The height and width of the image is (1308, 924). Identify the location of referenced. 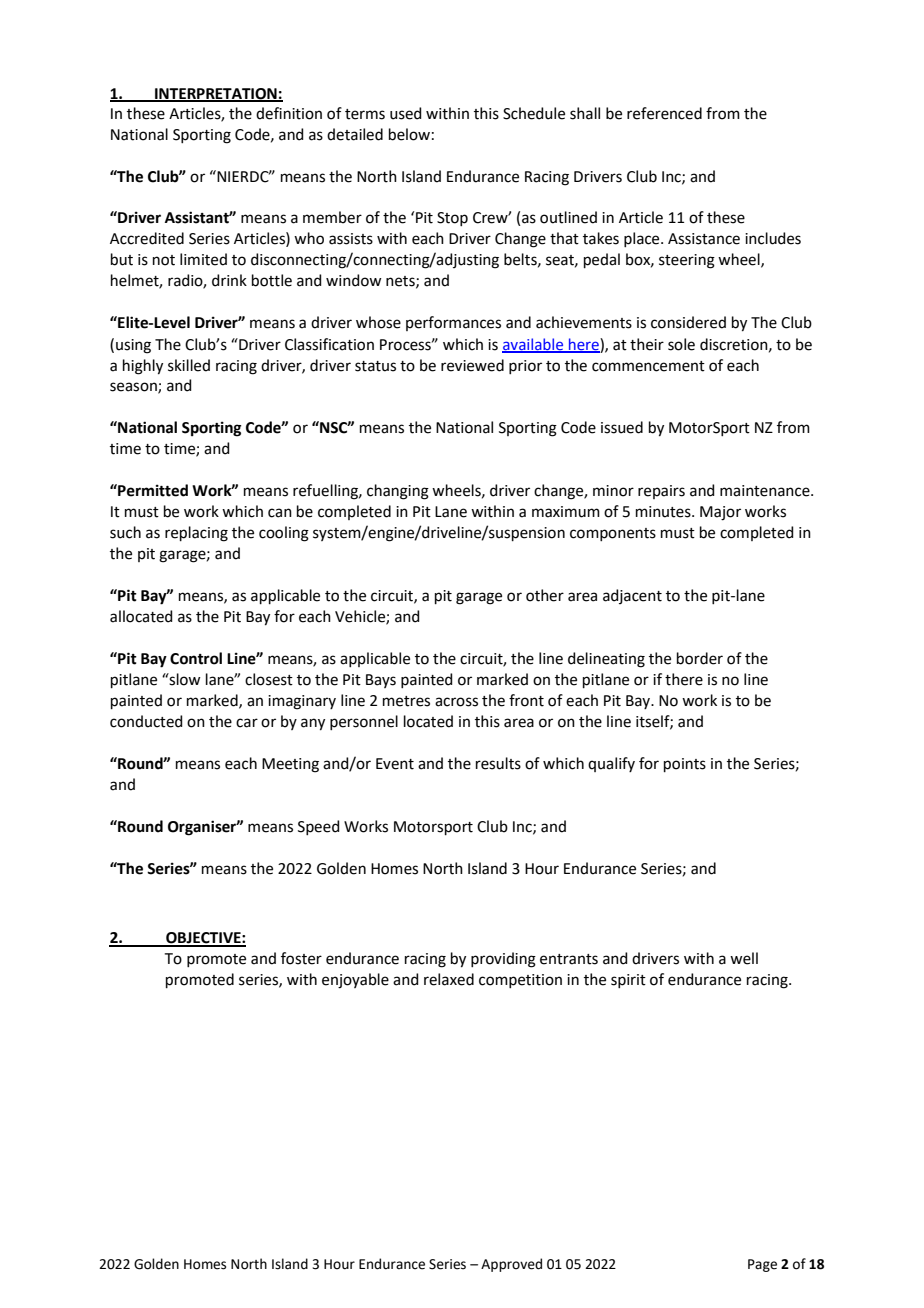
(664, 113).
